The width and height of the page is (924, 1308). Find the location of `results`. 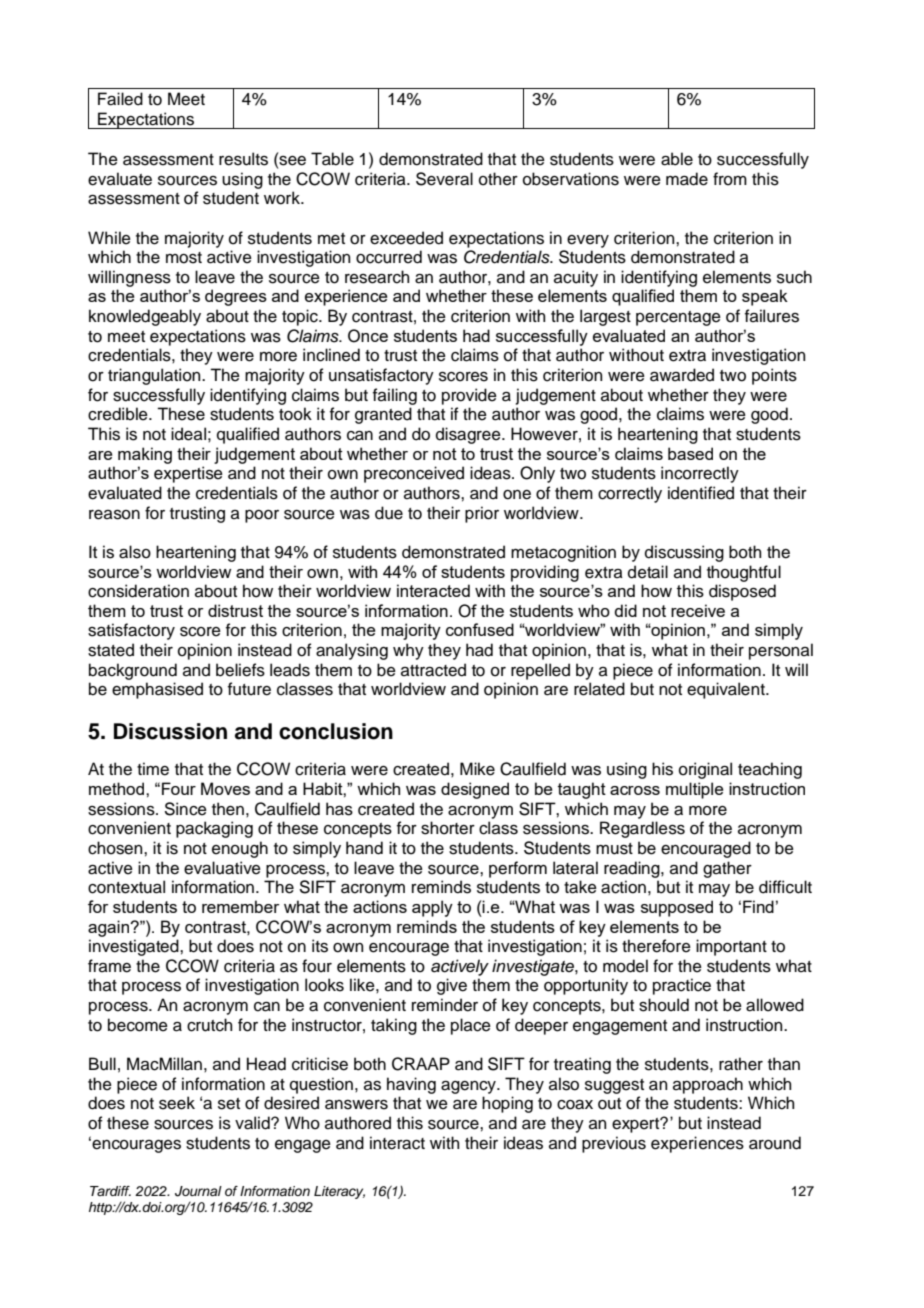

results is located at coordinates (243, 159).
